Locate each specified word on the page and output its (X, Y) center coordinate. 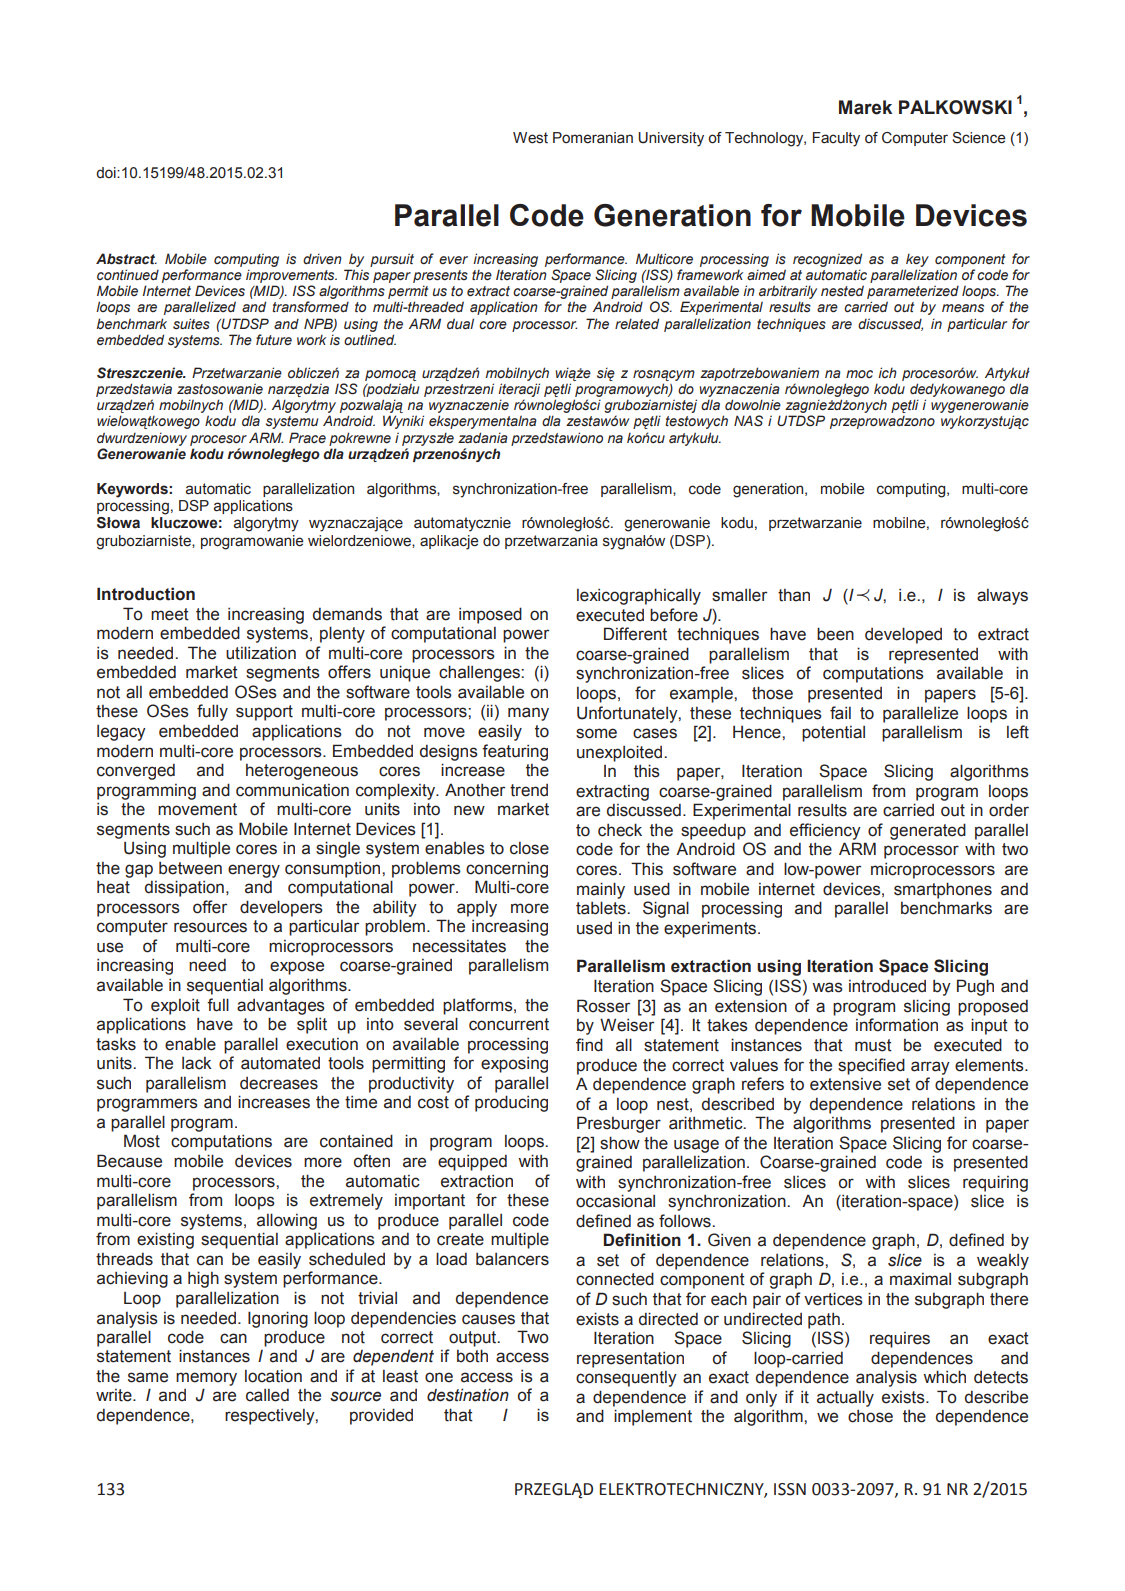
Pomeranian (593, 138)
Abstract (126, 259)
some (596, 733)
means (963, 308)
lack (197, 1063)
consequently (626, 1379)
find (589, 1045)
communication (292, 790)
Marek (865, 107)
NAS (748, 421)
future (274, 339)
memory (206, 1379)
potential (833, 734)
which (944, 1377)
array (930, 1068)
